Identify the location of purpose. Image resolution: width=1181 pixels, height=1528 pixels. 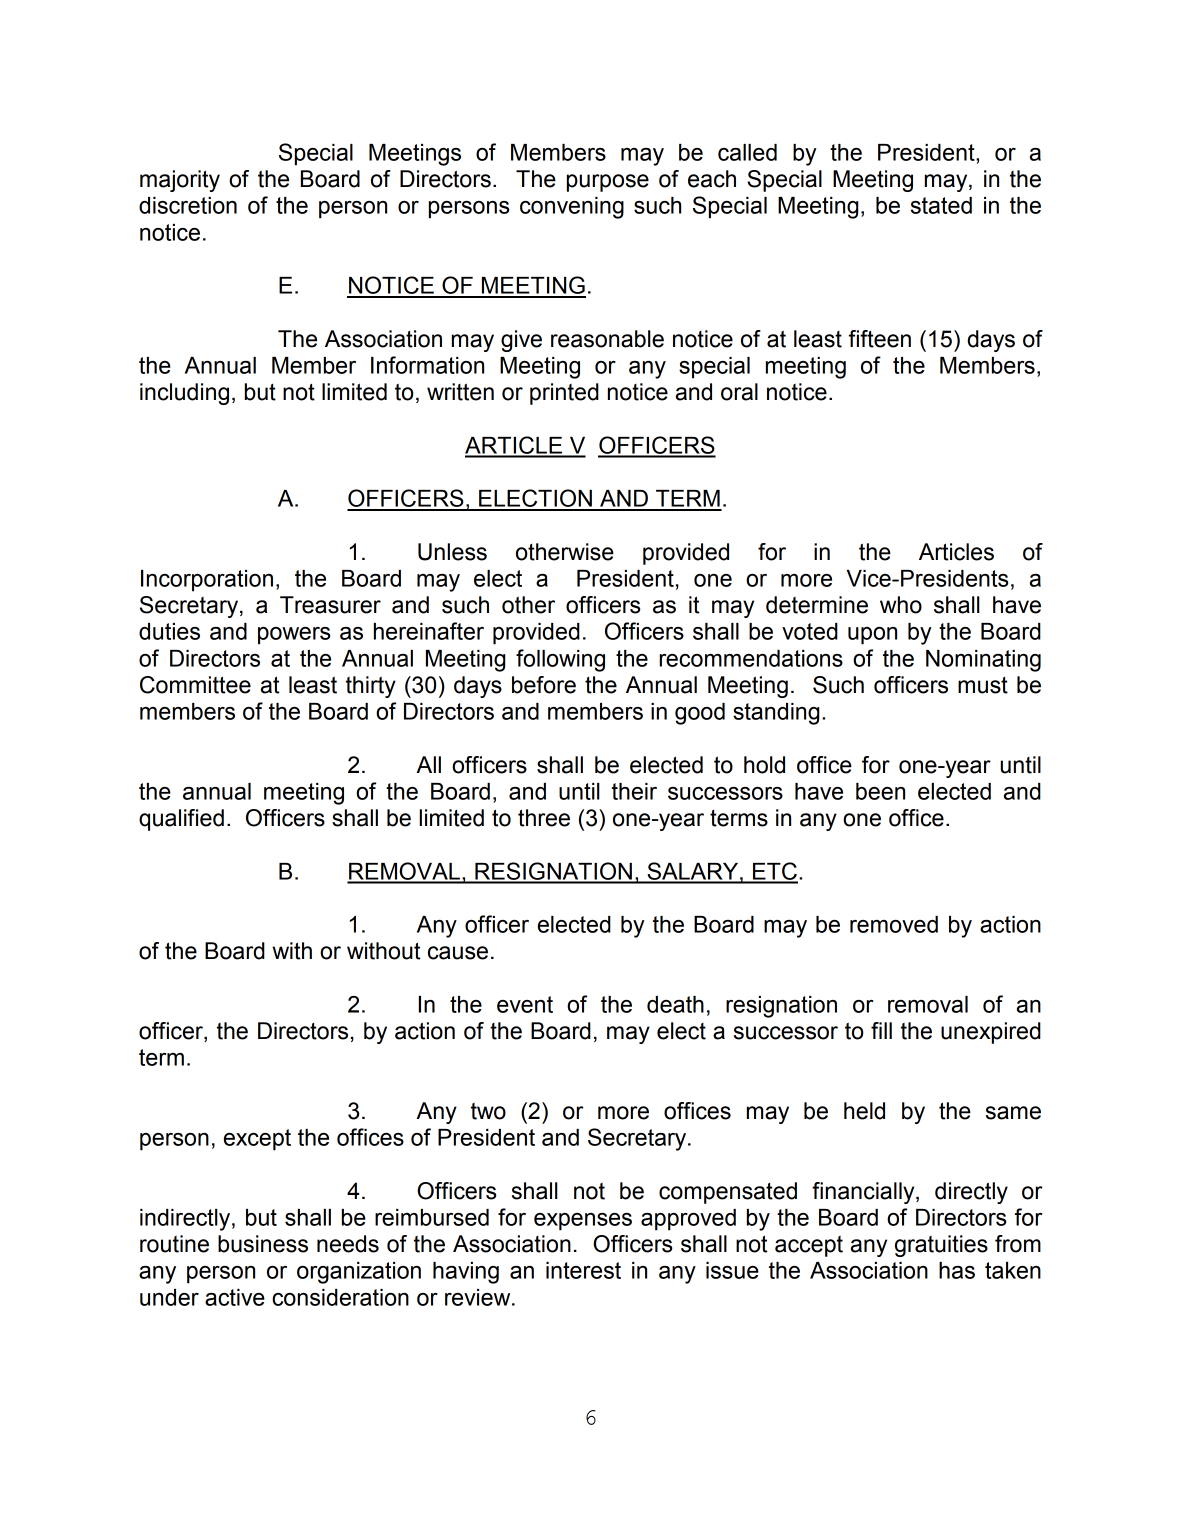
(608, 183).
